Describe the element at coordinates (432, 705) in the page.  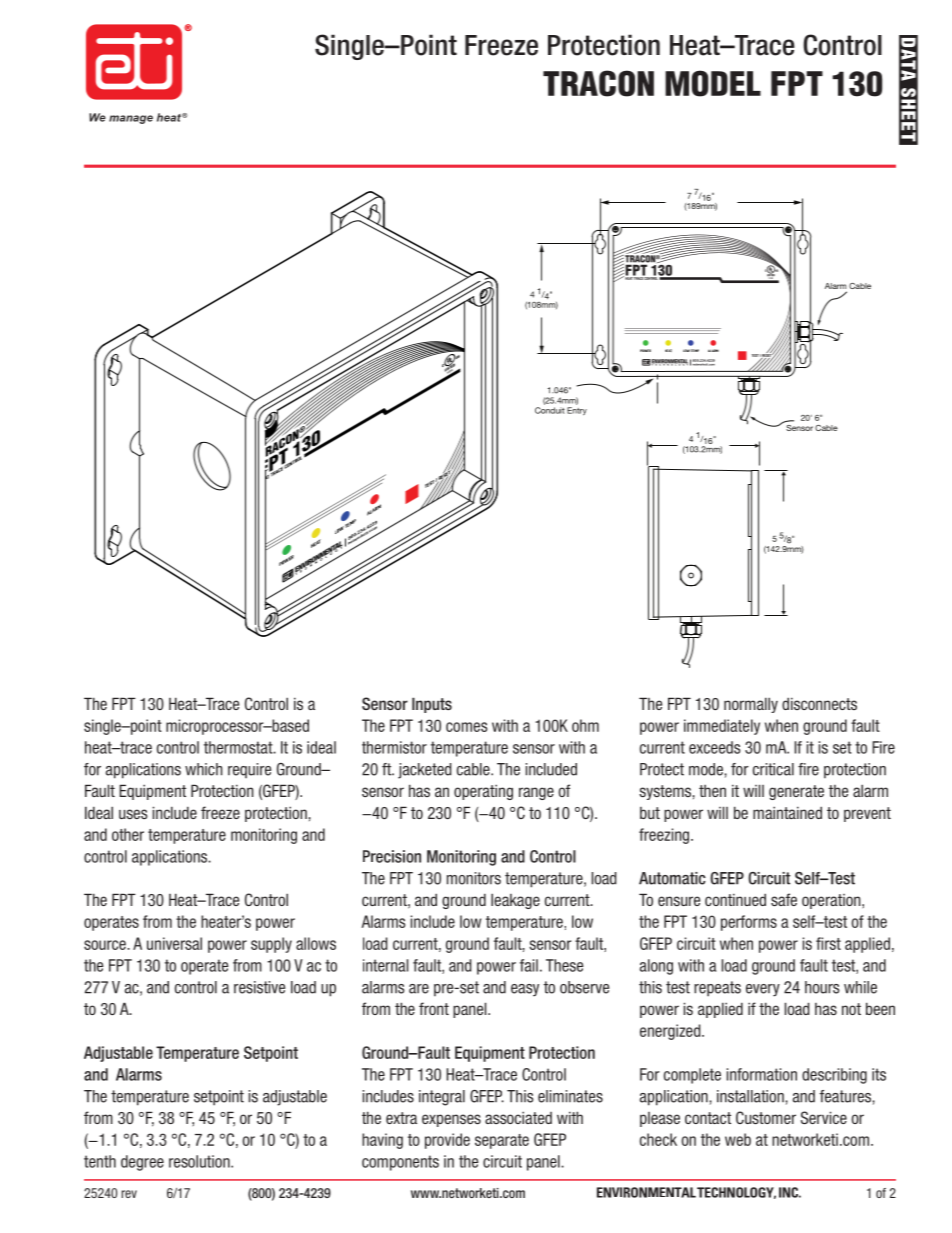
I see `Inputs` at that location.
